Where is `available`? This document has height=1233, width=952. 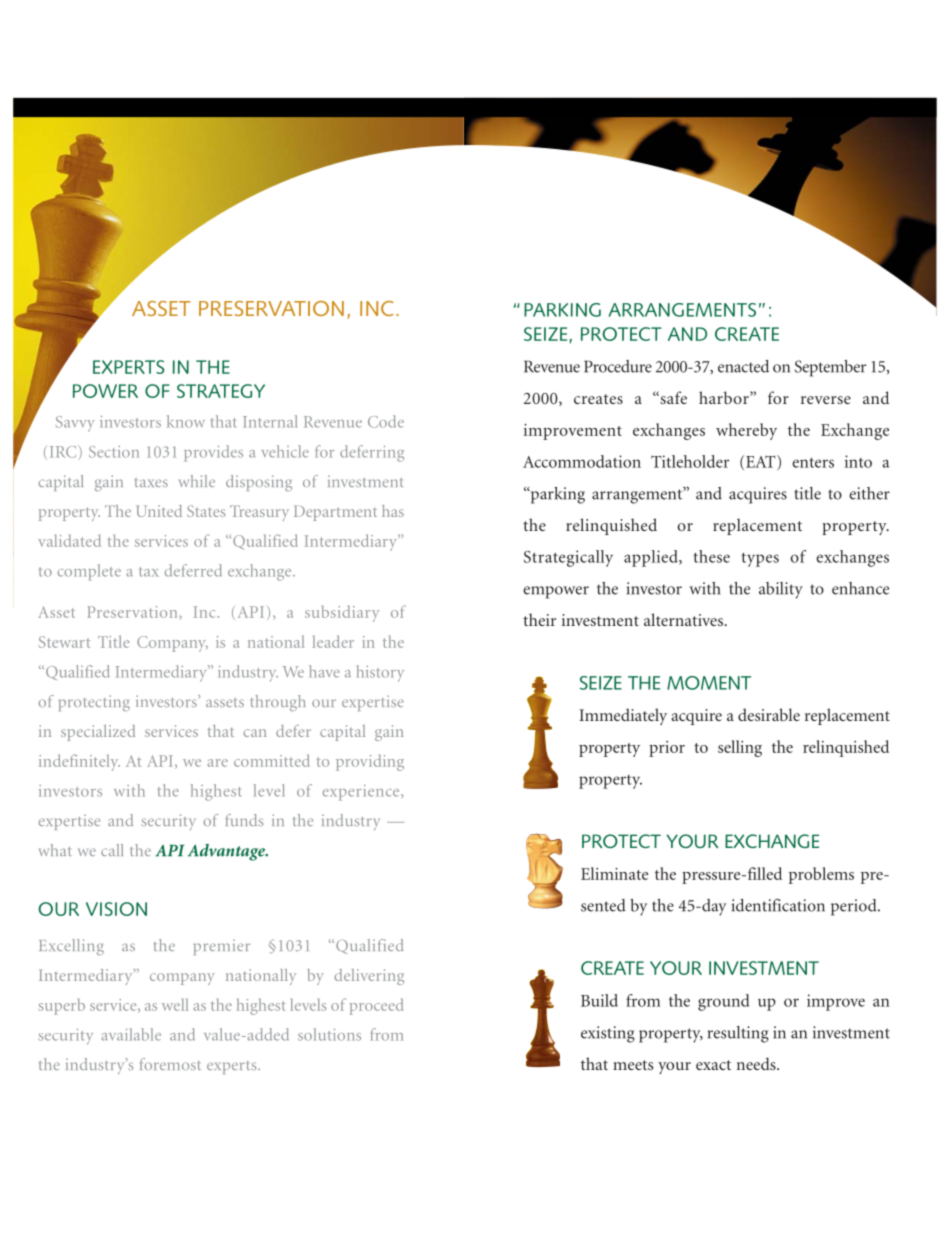 available is located at coordinates (131, 1034).
